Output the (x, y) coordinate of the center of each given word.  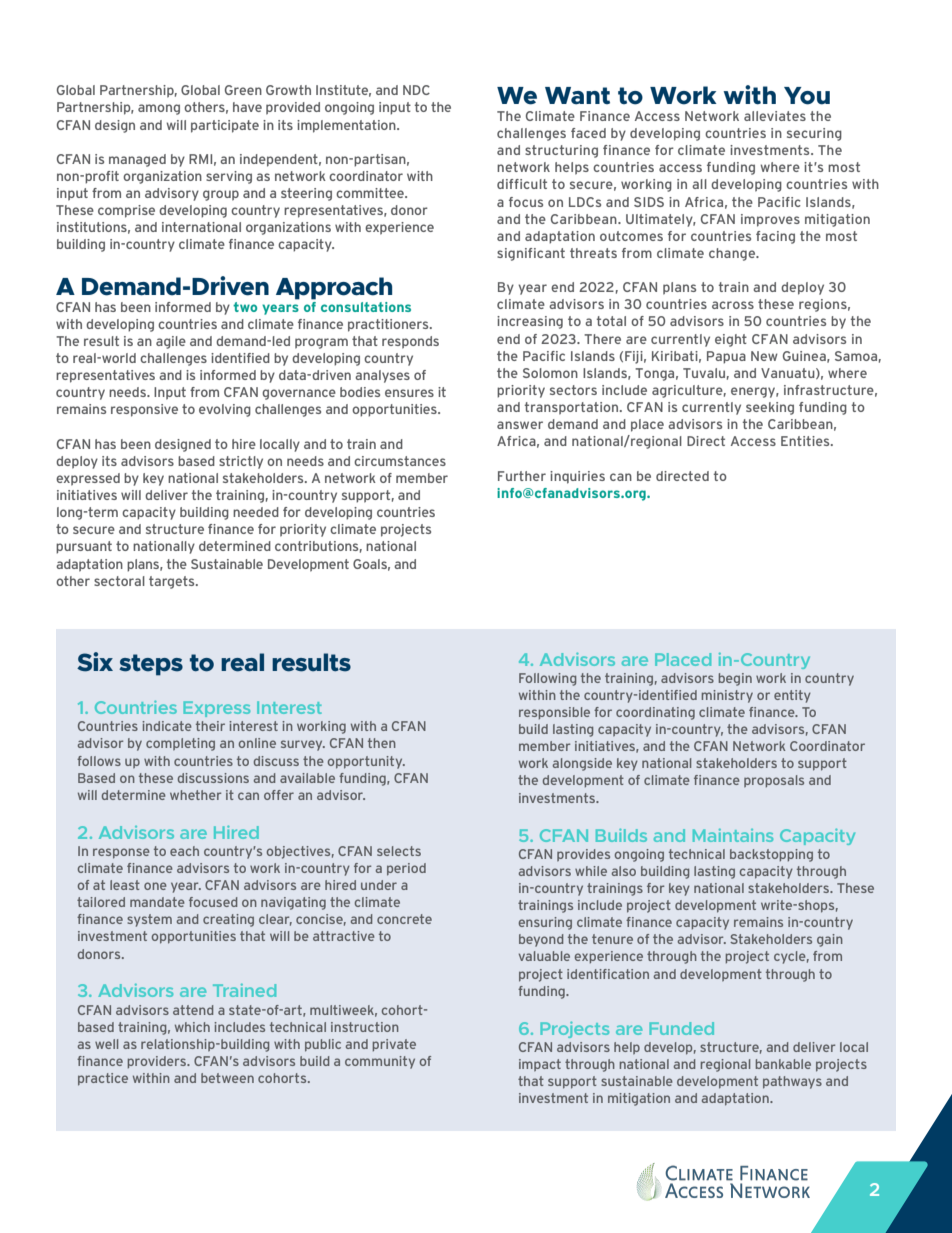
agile (171, 342)
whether (195, 795)
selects (399, 851)
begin (735, 679)
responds (410, 342)
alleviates (775, 116)
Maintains (733, 835)
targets (173, 582)
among (159, 109)
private (394, 1045)
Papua (726, 357)
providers (158, 1062)
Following (547, 679)
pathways (792, 1082)
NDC (416, 90)
